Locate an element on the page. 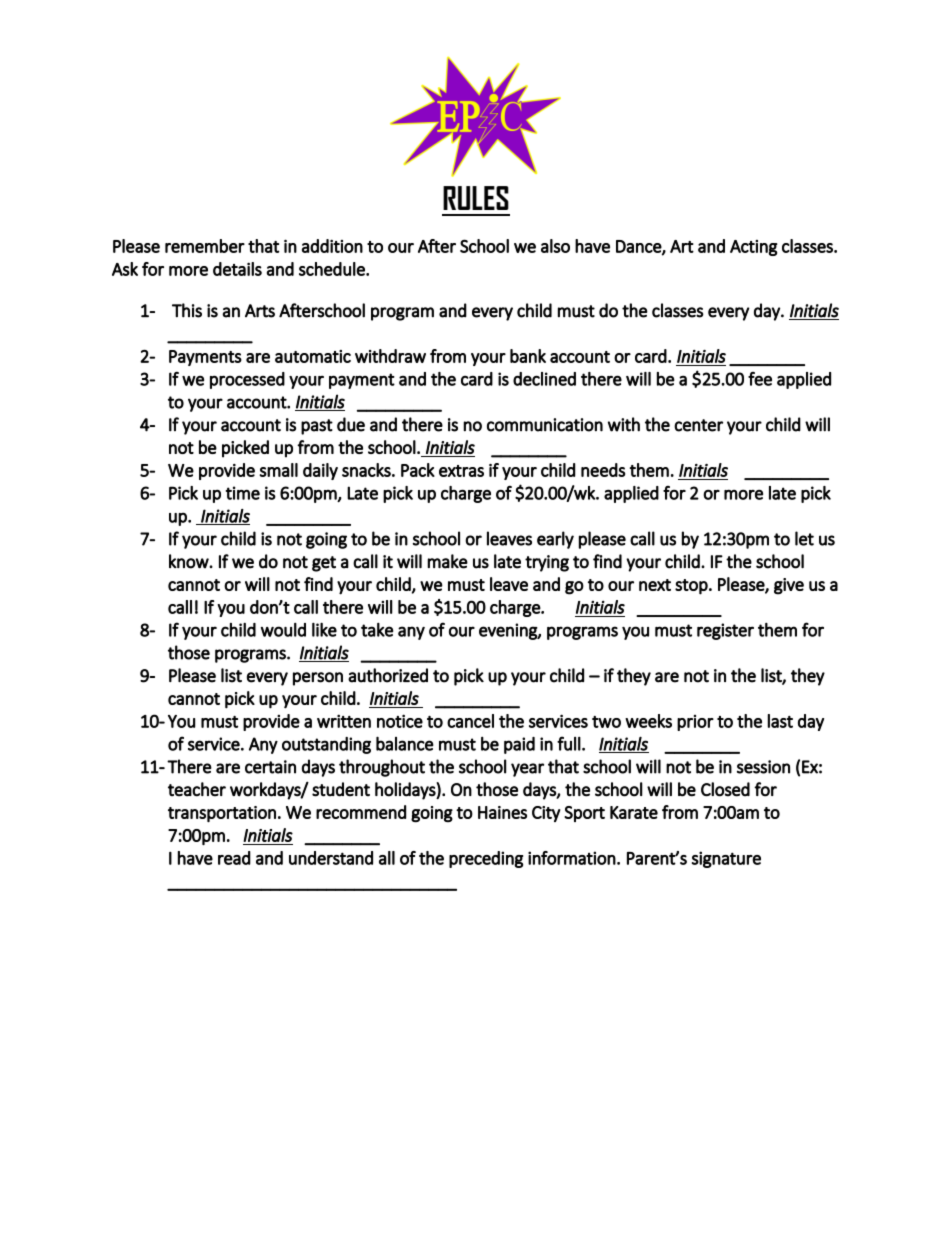 Image resolution: width=952 pixels, height=1233 pixels. bank is located at coordinates (528, 356).
